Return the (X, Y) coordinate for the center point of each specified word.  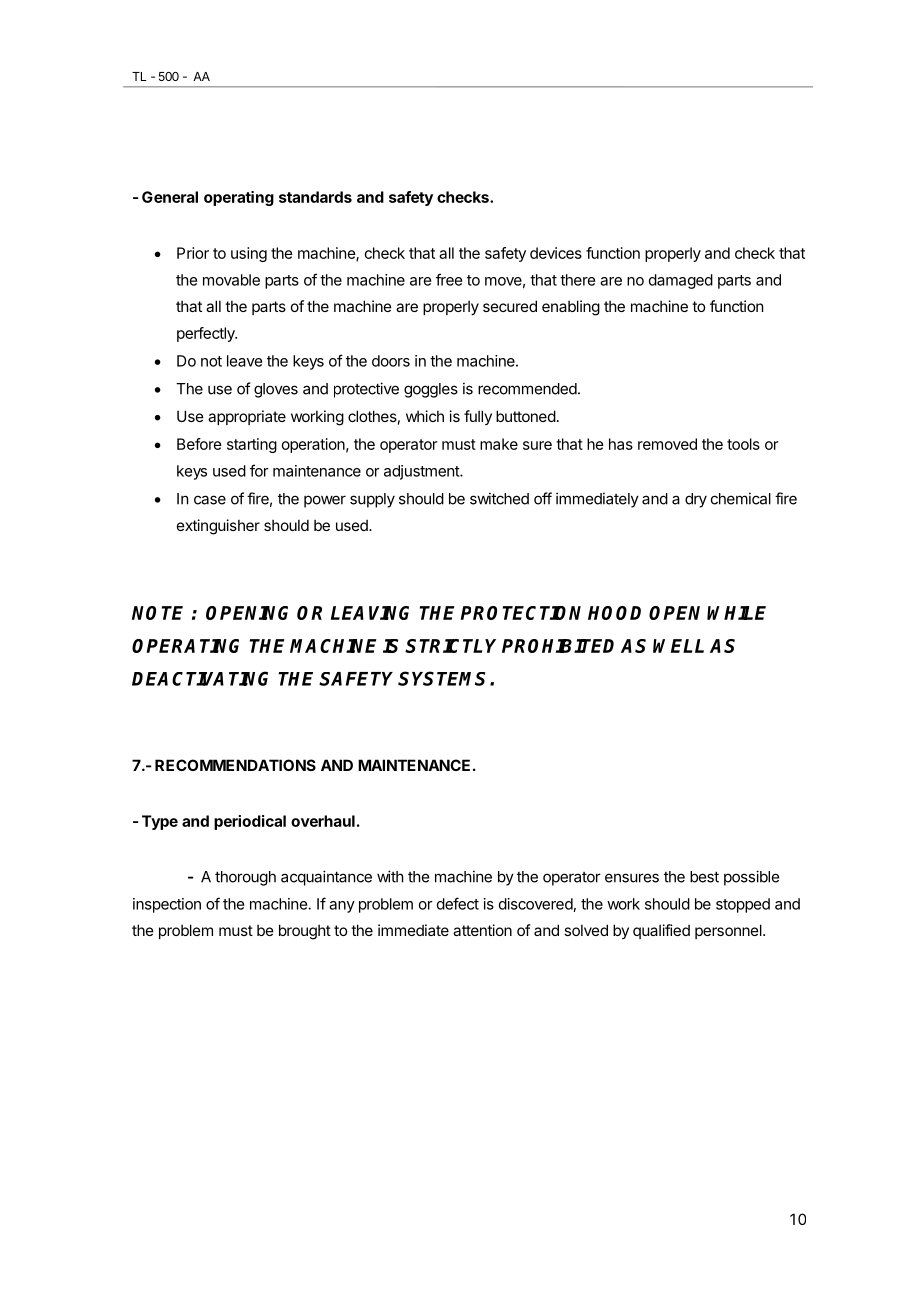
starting (252, 445)
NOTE (157, 613)
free (449, 279)
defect (458, 903)
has (621, 444)
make (499, 444)
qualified (661, 931)
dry (696, 500)
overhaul (323, 821)
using (249, 254)
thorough (245, 878)
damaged (681, 281)
